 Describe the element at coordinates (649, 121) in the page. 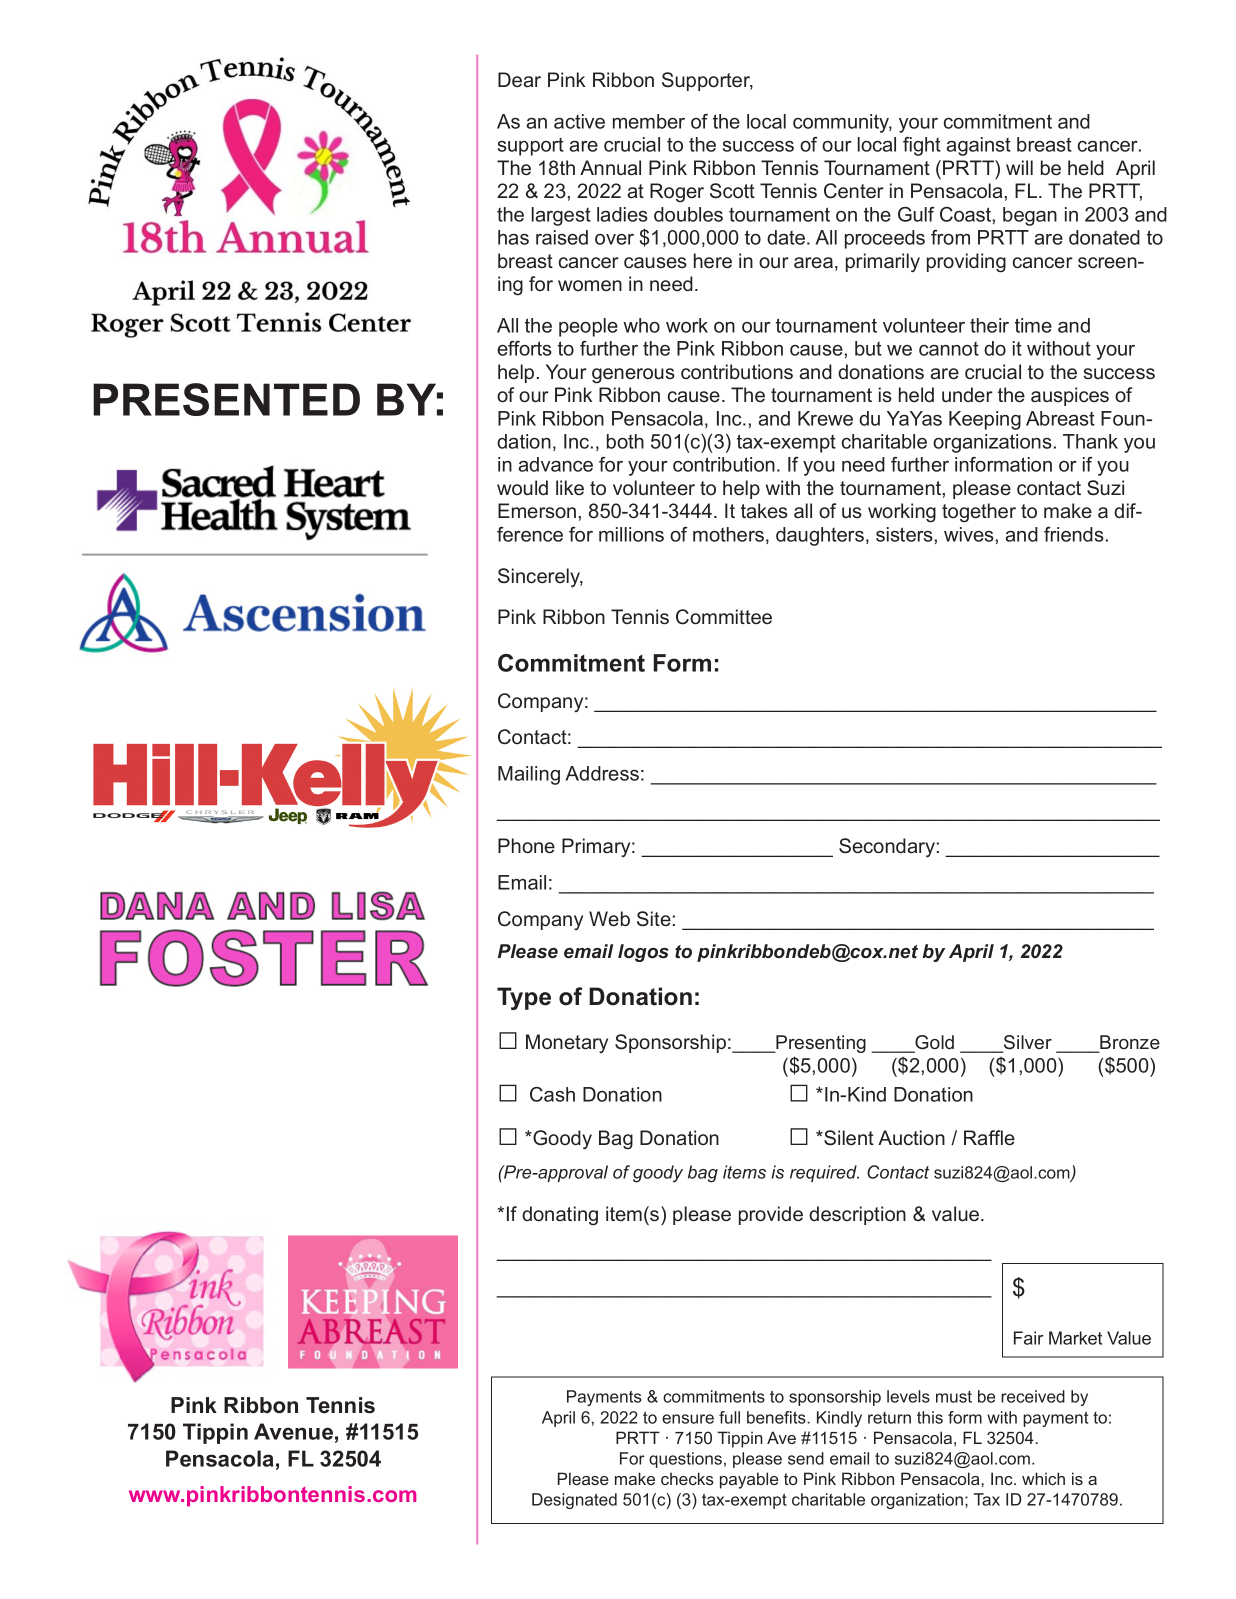

I see `member` at that location.
